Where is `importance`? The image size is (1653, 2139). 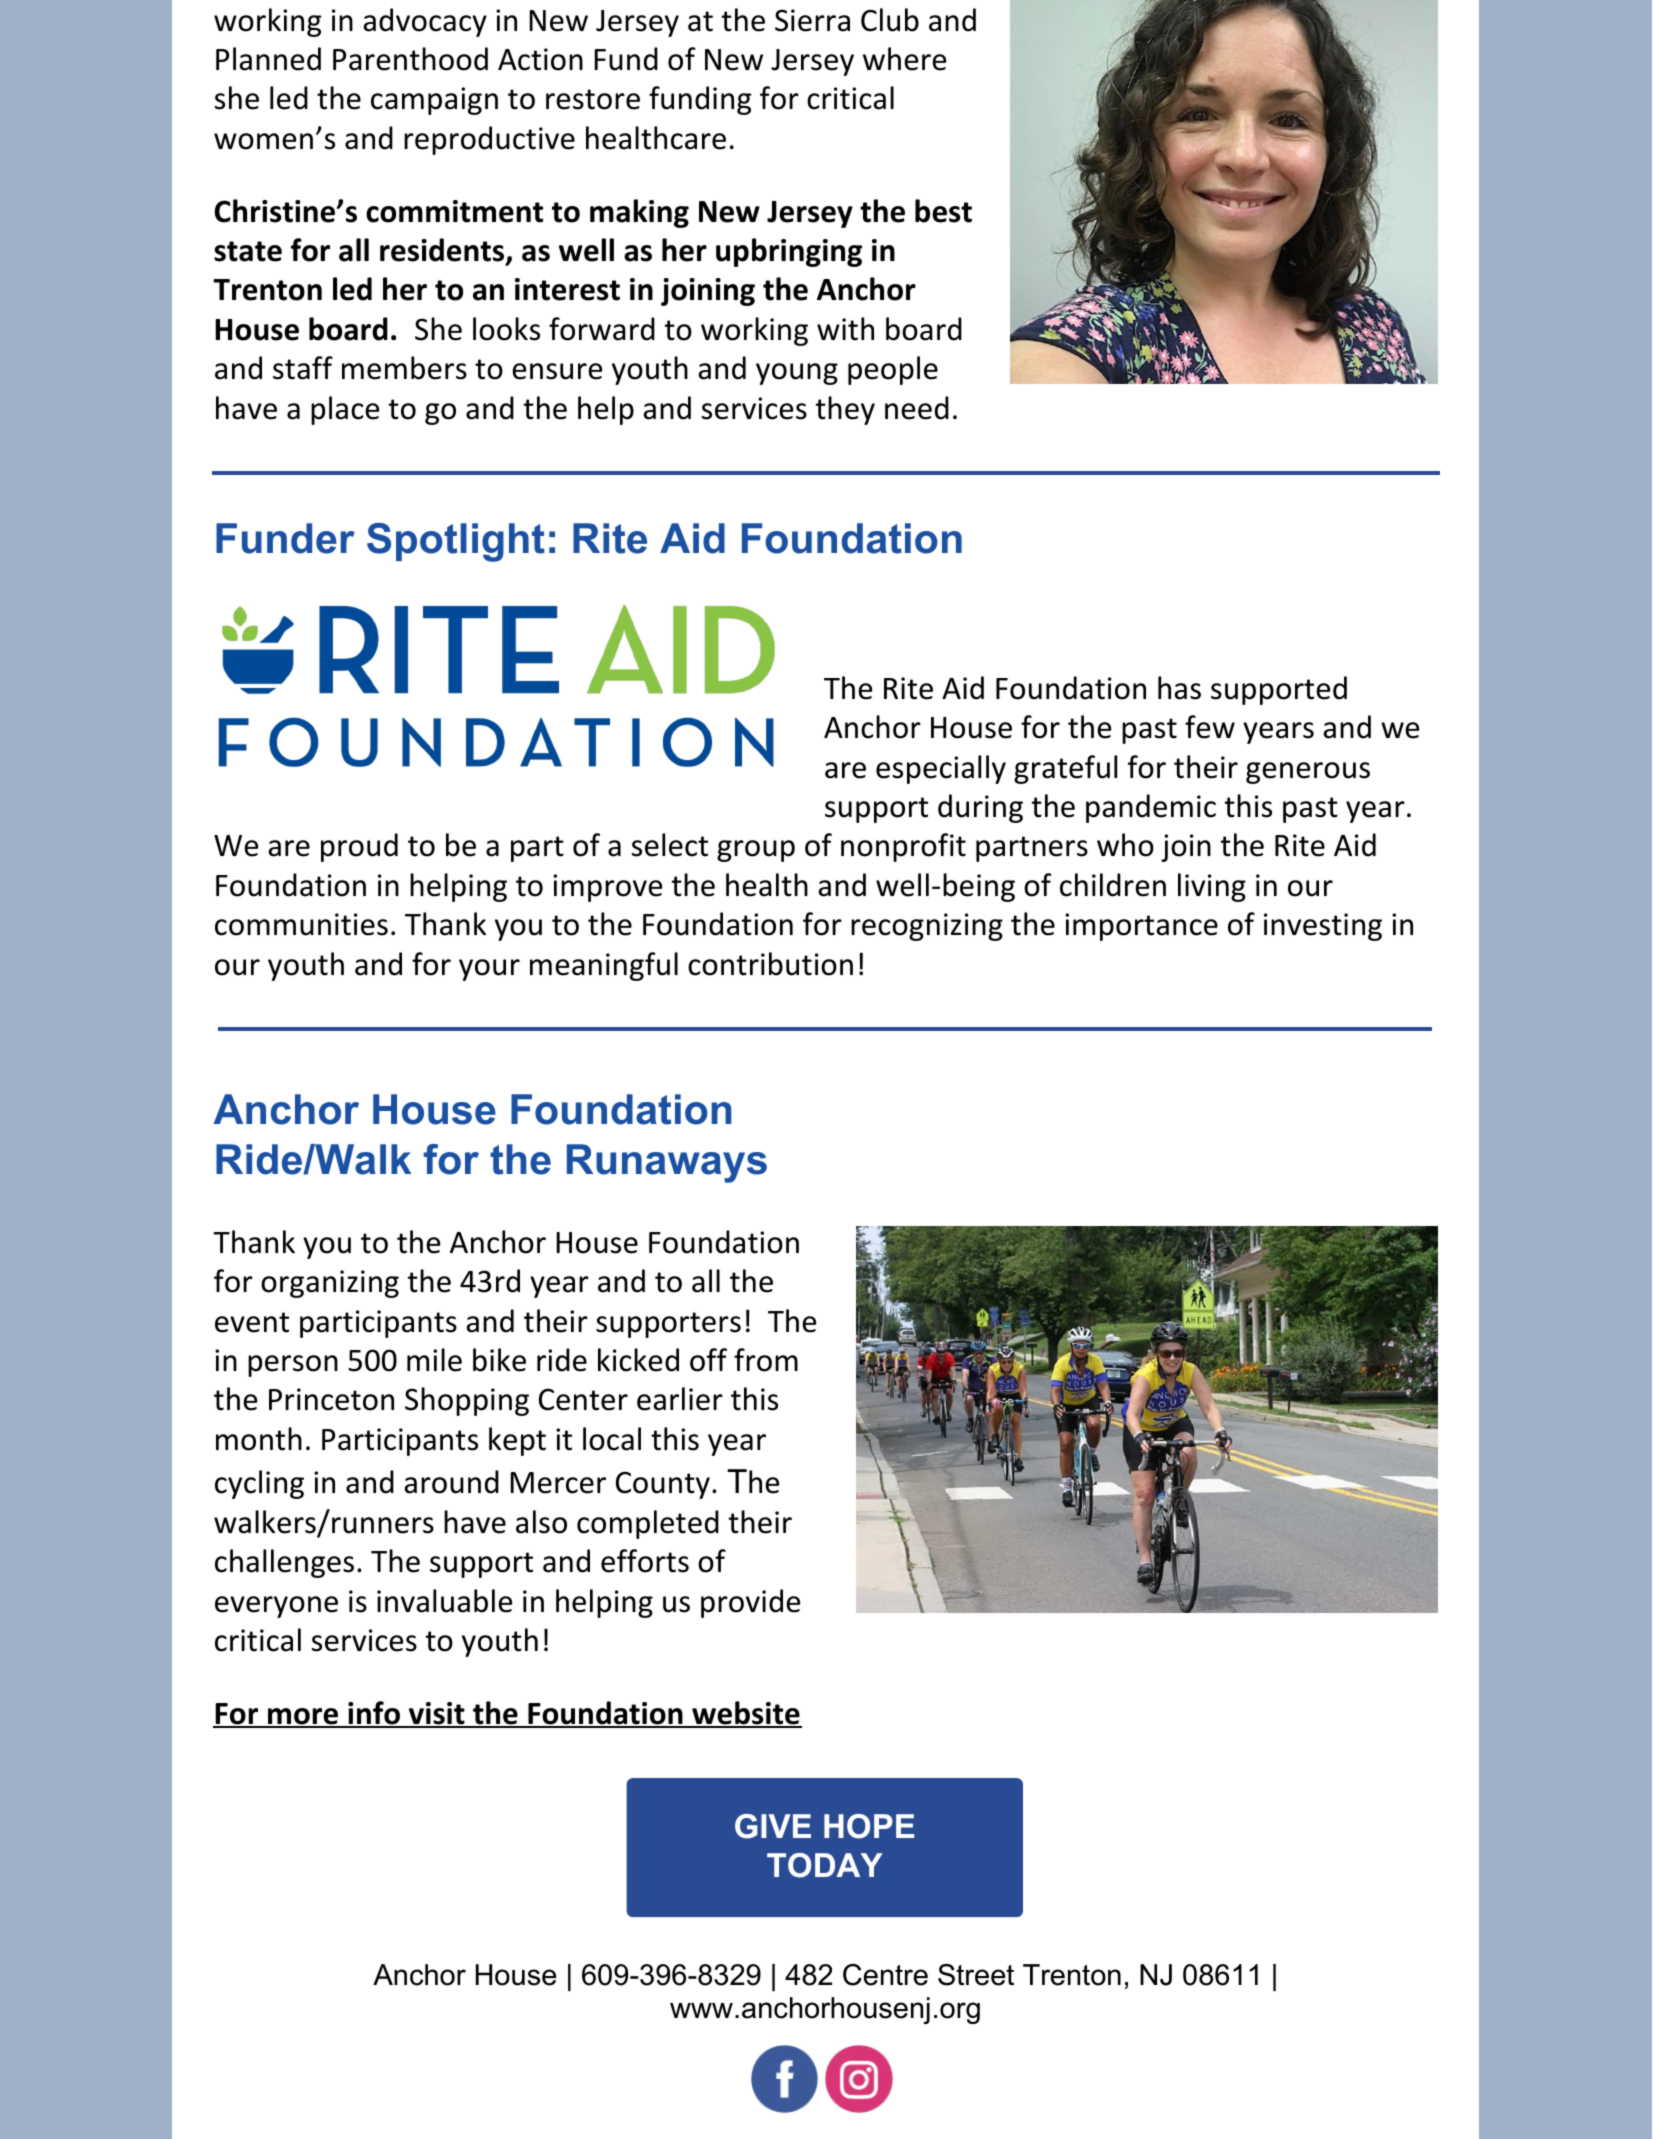
importance is located at coordinates (1141, 927).
